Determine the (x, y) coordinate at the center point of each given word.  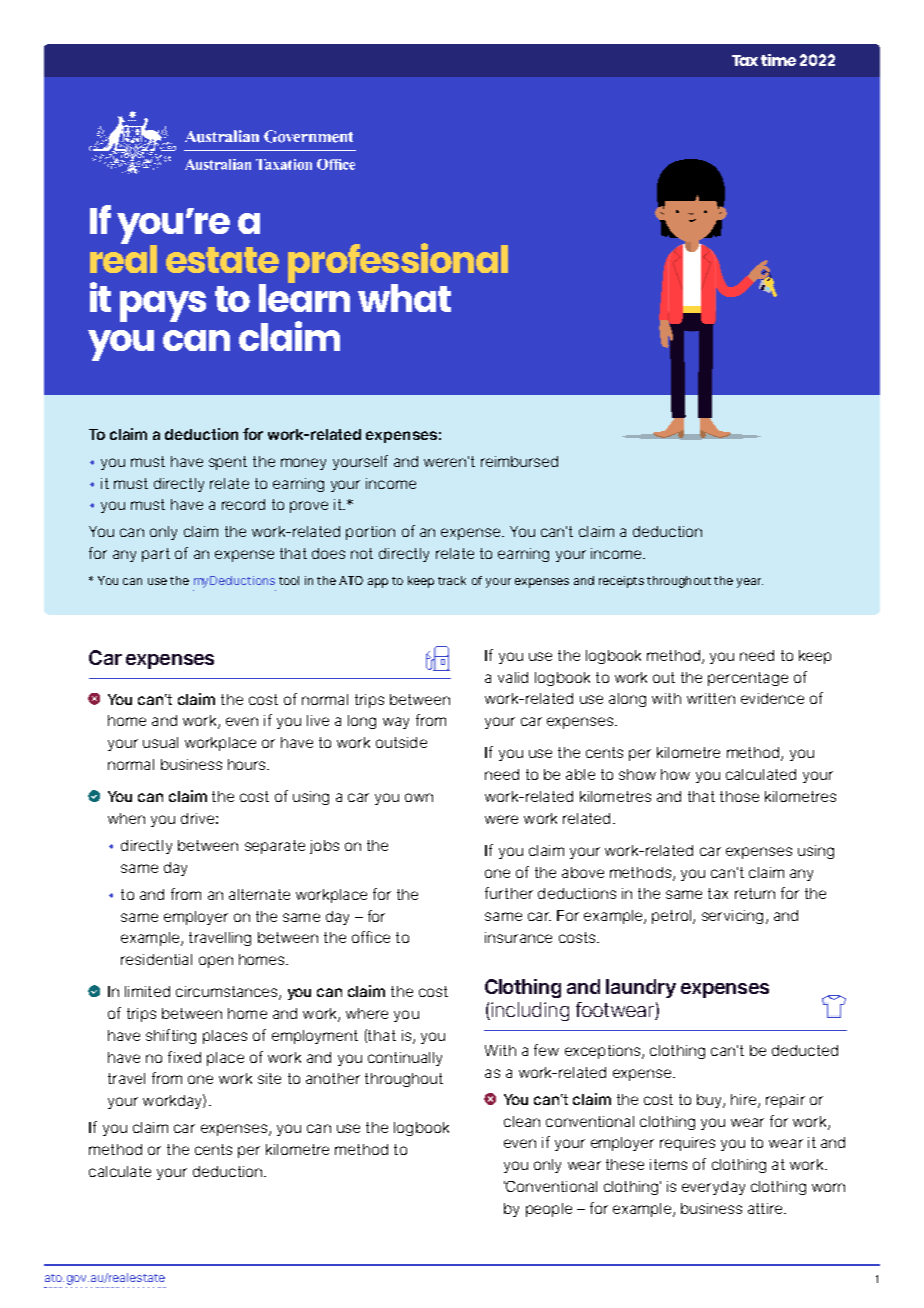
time (778, 60)
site (269, 1078)
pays (163, 306)
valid (513, 677)
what (404, 298)
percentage (748, 679)
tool (289, 580)
